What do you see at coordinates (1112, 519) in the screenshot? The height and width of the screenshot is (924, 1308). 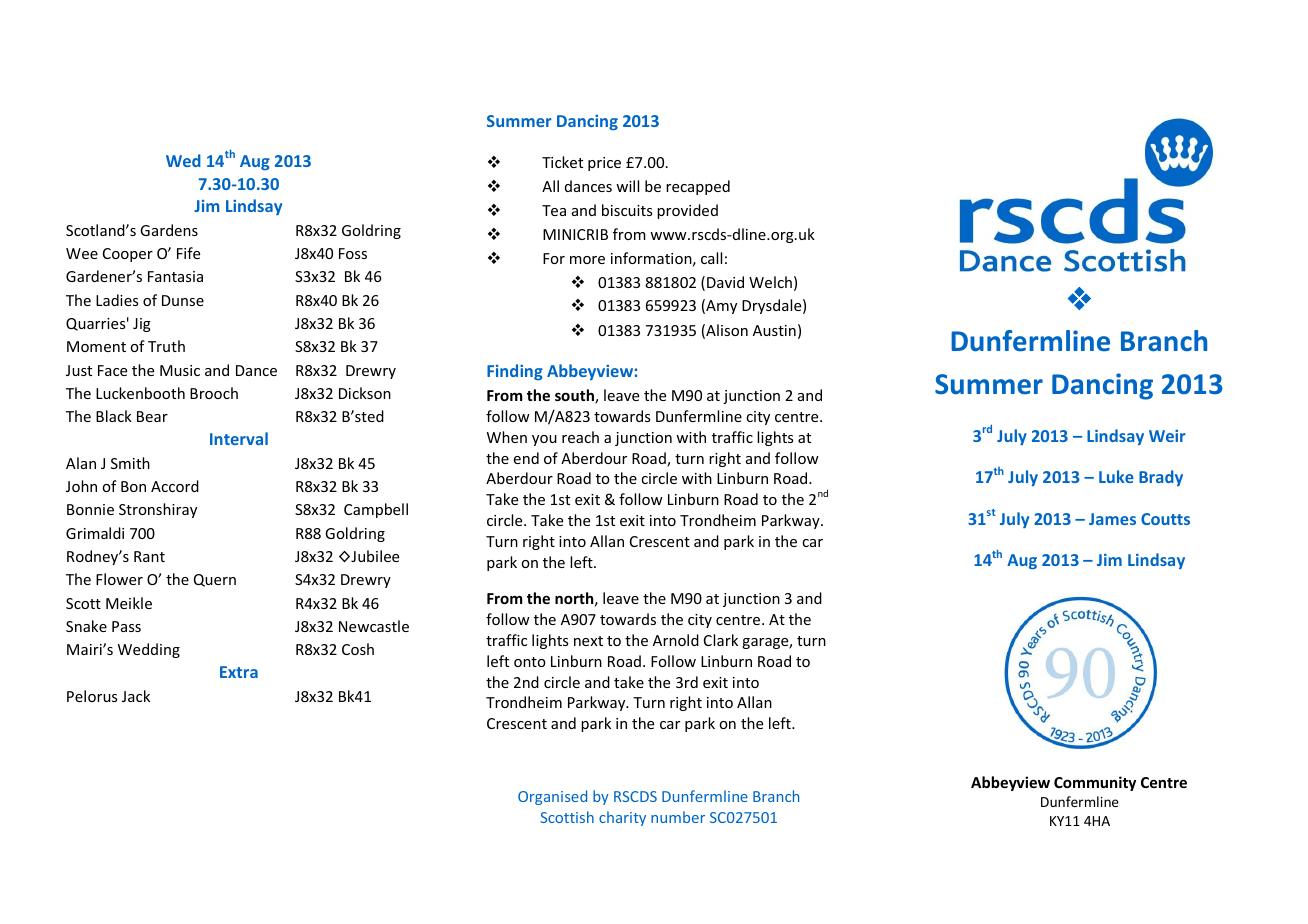 I see `James` at bounding box center [1112, 519].
